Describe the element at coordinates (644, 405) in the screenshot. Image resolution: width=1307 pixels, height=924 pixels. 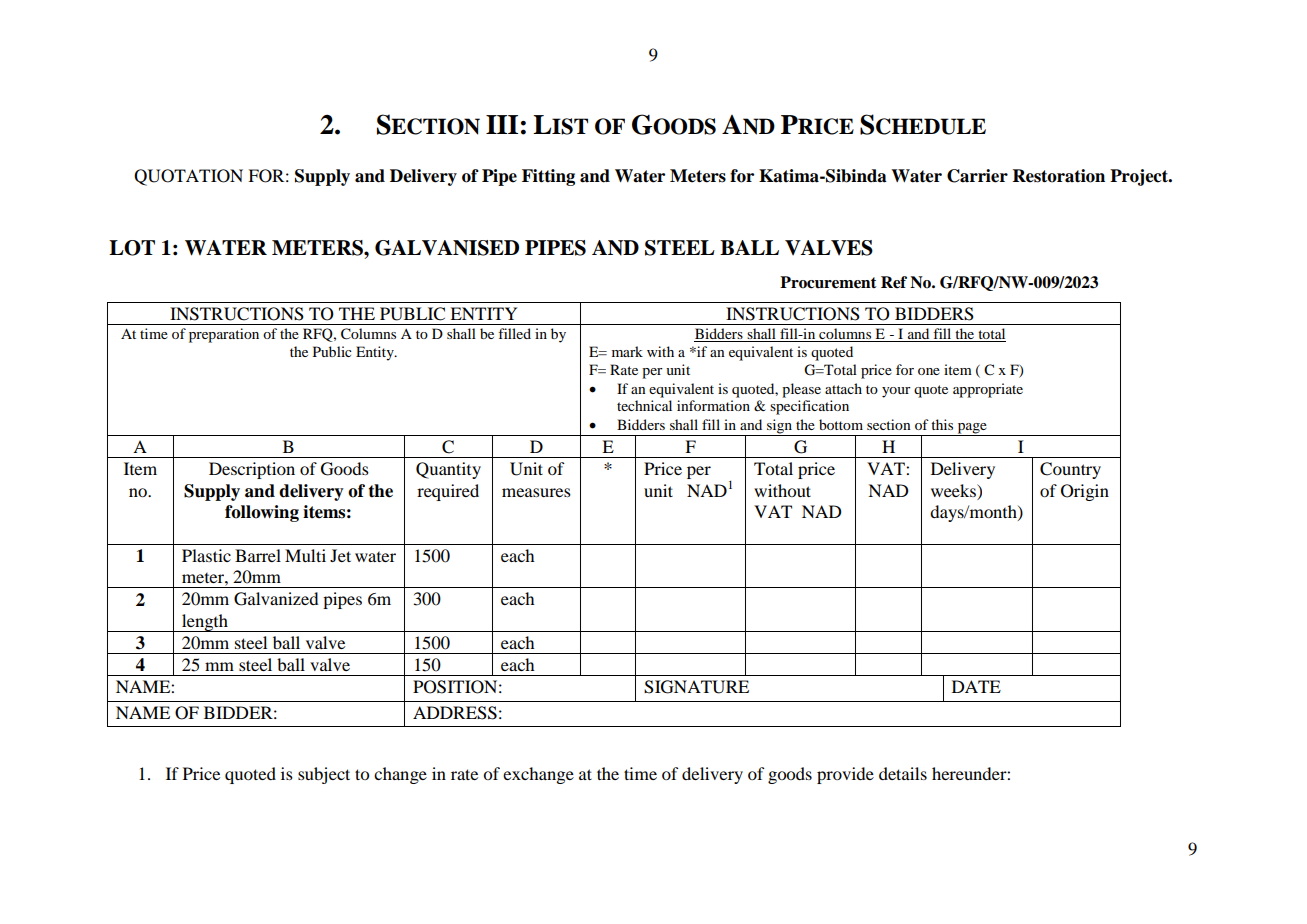
I see `technical` at that location.
